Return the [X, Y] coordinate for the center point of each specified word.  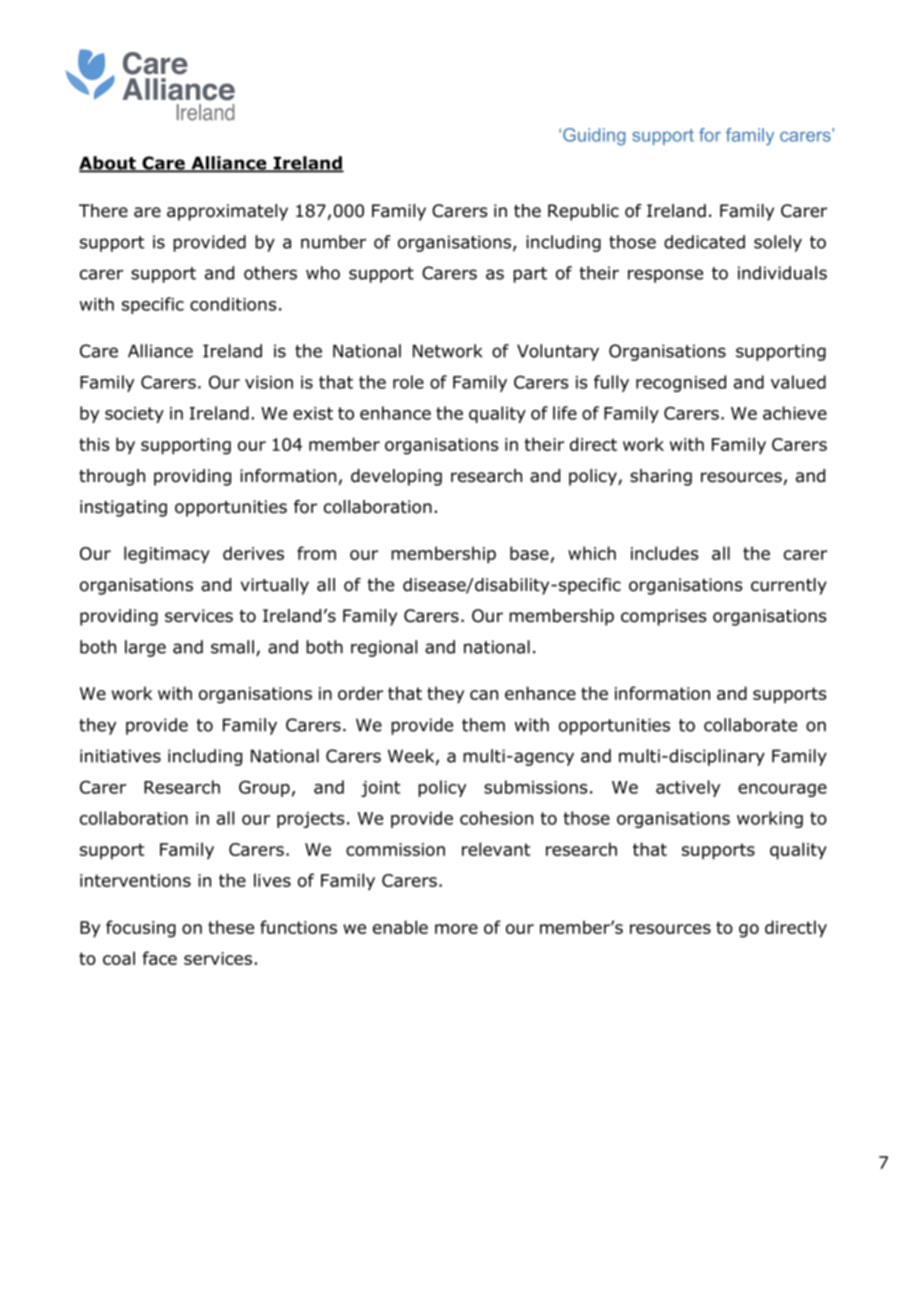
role [408, 382]
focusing [141, 929]
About [108, 164]
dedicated [704, 242]
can [484, 695]
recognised [681, 383]
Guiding [594, 137]
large [145, 648]
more [456, 929]
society [134, 415]
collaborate [750, 725]
